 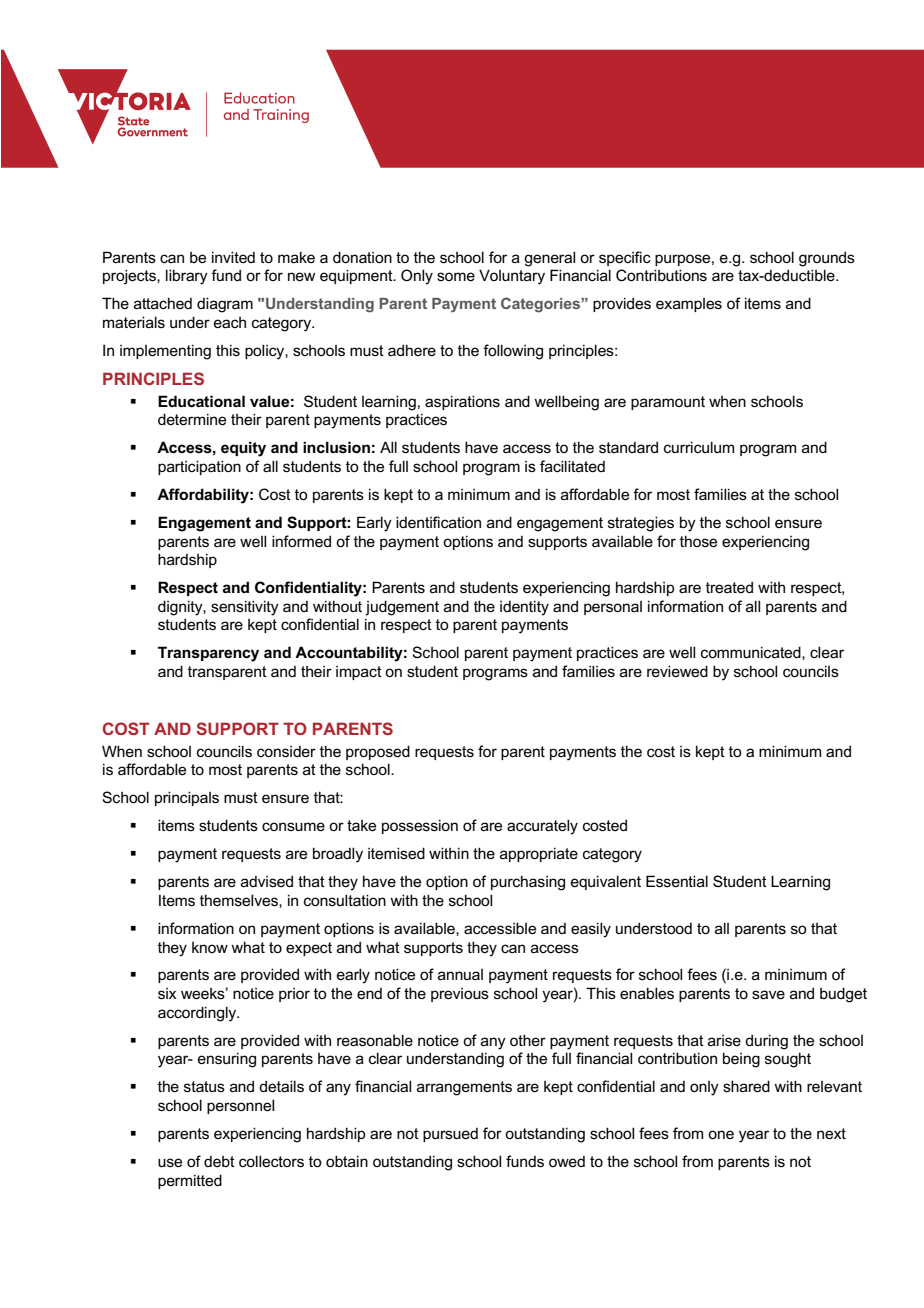 What do you see at coordinates (245, 608) in the screenshot?
I see `sensitivity` at bounding box center [245, 608].
